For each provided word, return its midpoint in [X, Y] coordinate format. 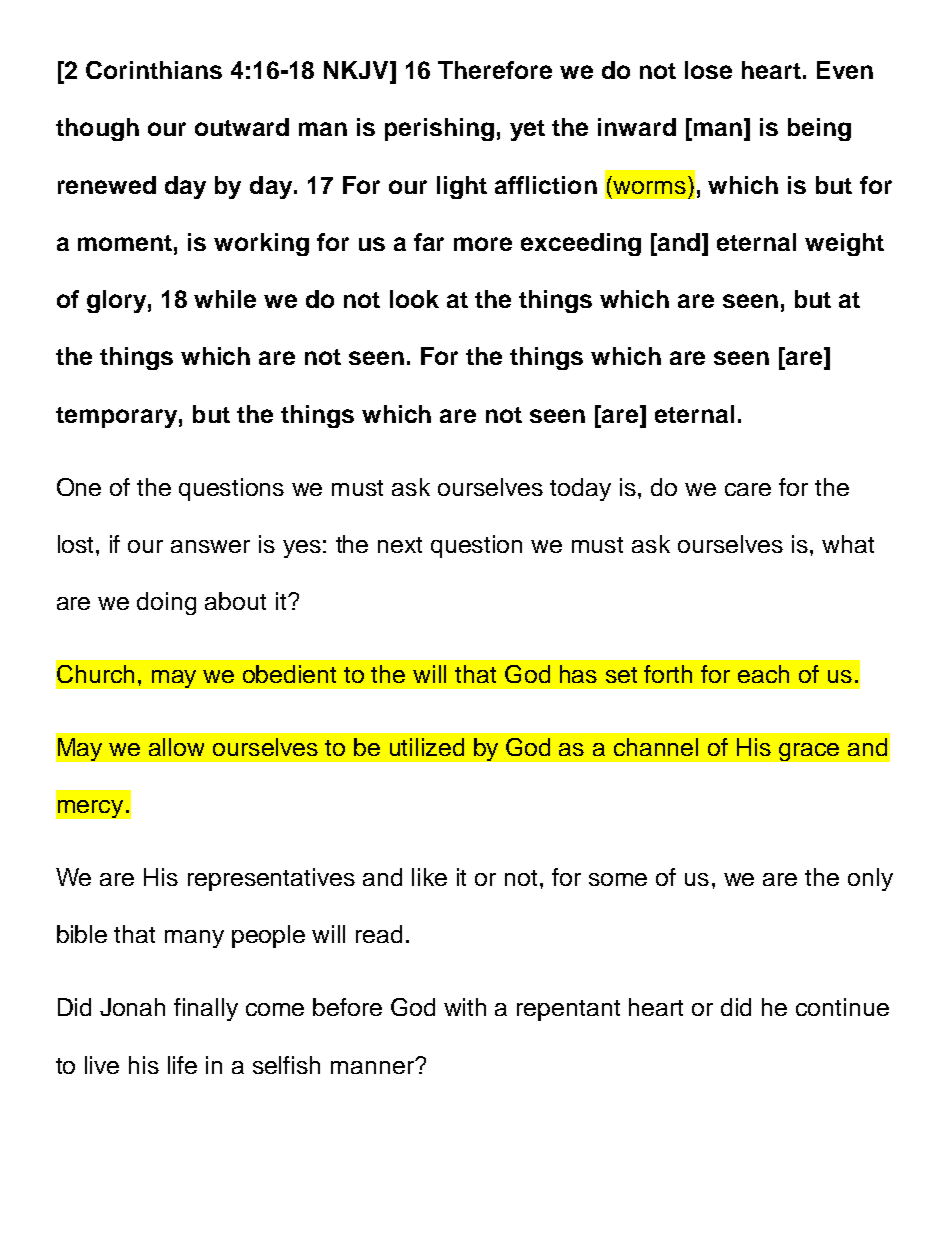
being [819, 129]
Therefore [495, 70]
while [225, 299]
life [182, 1065]
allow [176, 747]
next [400, 545]
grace [809, 752]
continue [842, 1007]
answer [210, 546]
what [848, 544]
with [465, 1007]
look [414, 299]
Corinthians [154, 70]
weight [844, 244]
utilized [427, 747]
